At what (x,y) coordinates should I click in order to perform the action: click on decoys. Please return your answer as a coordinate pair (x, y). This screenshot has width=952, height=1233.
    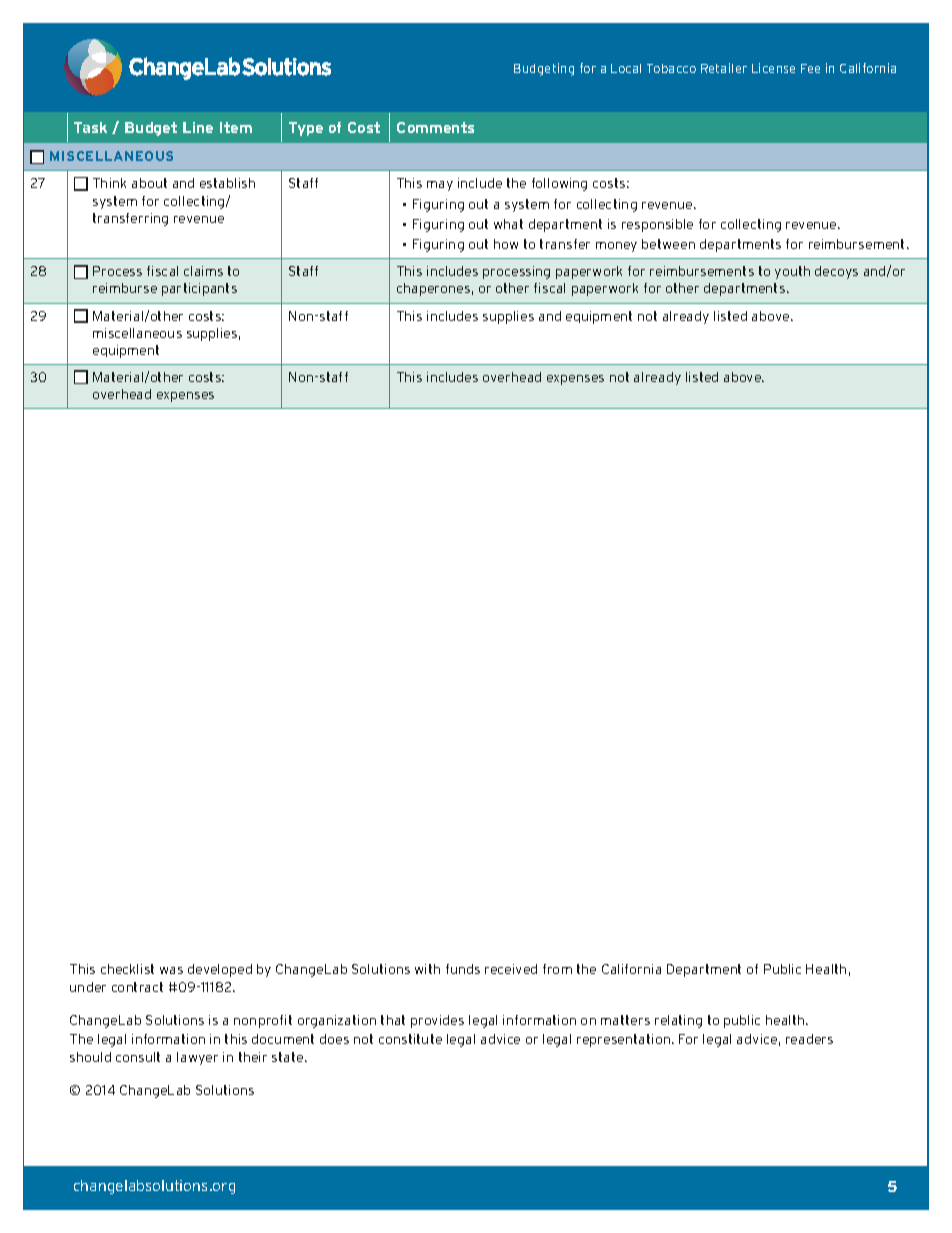
    Looking at the image, I should click on (836, 272).
